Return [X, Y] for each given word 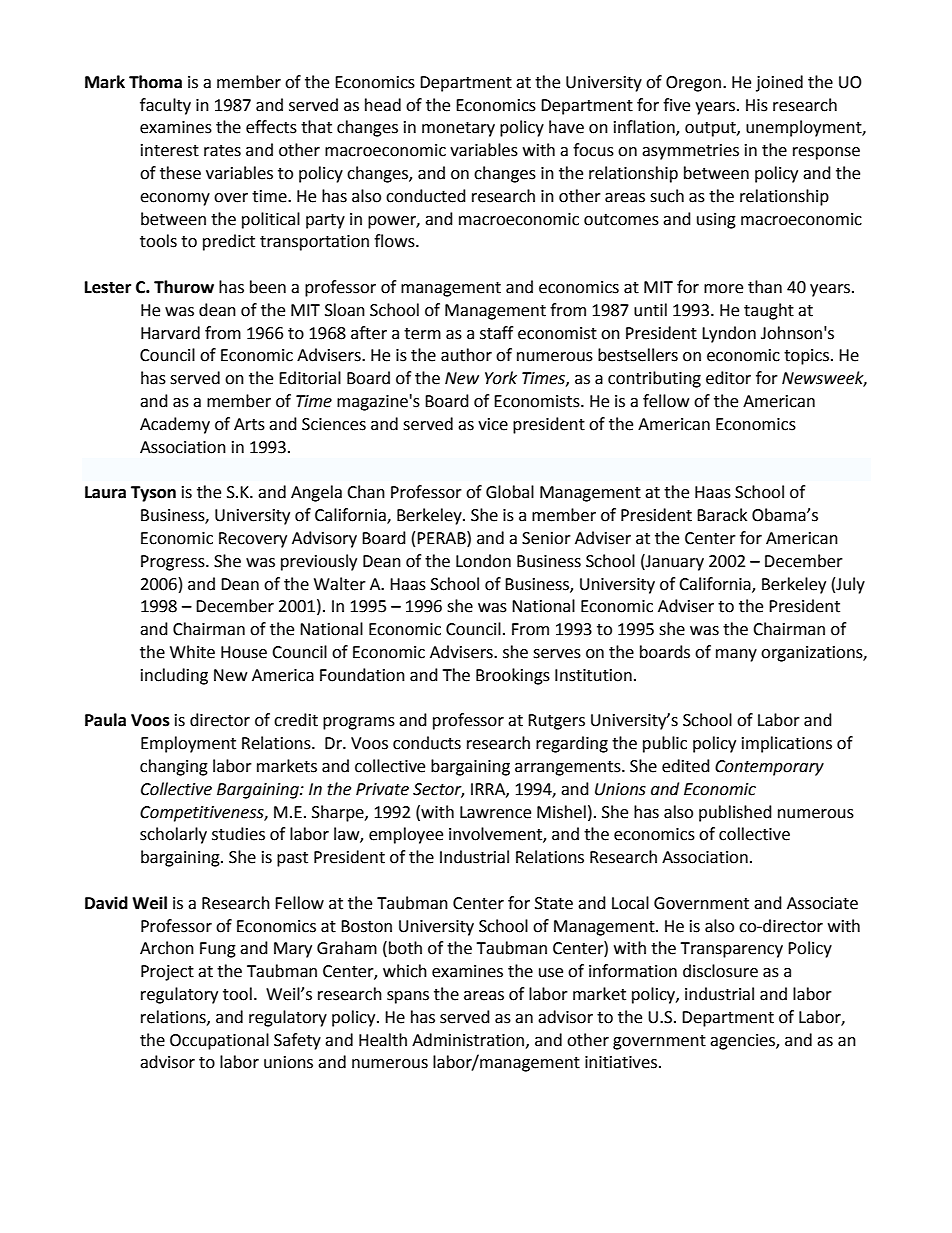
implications [787, 744]
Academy [175, 425]
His [757, 105]
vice [493, 424]
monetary [458, 129]
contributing [654, 379]
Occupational [219, 1041]
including [174, 676]
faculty [165, 106]
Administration [469, 1040]
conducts [427, 743]
